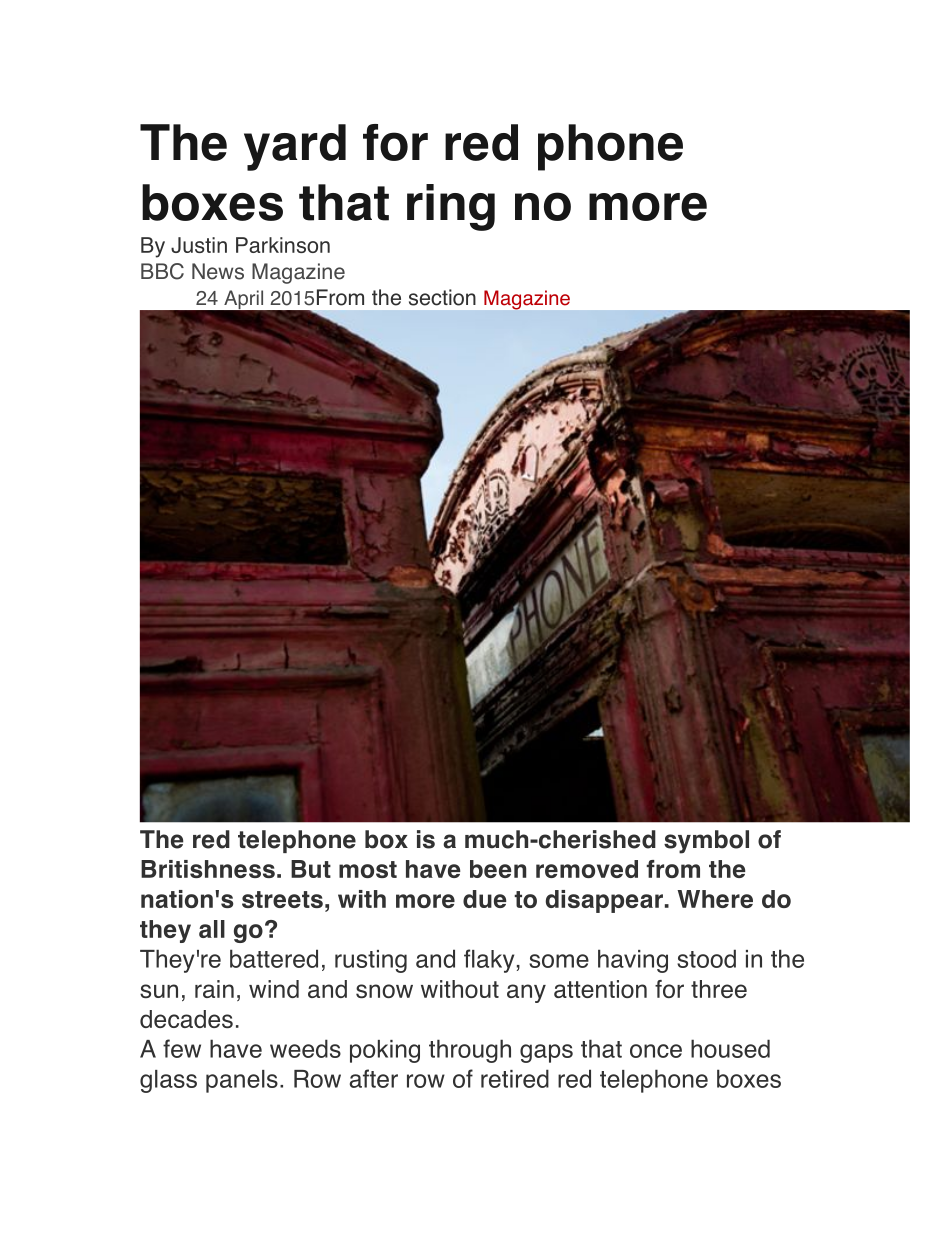 This screenshot has width=952, height=1233. I want to click on removed, so click(587, 869).
